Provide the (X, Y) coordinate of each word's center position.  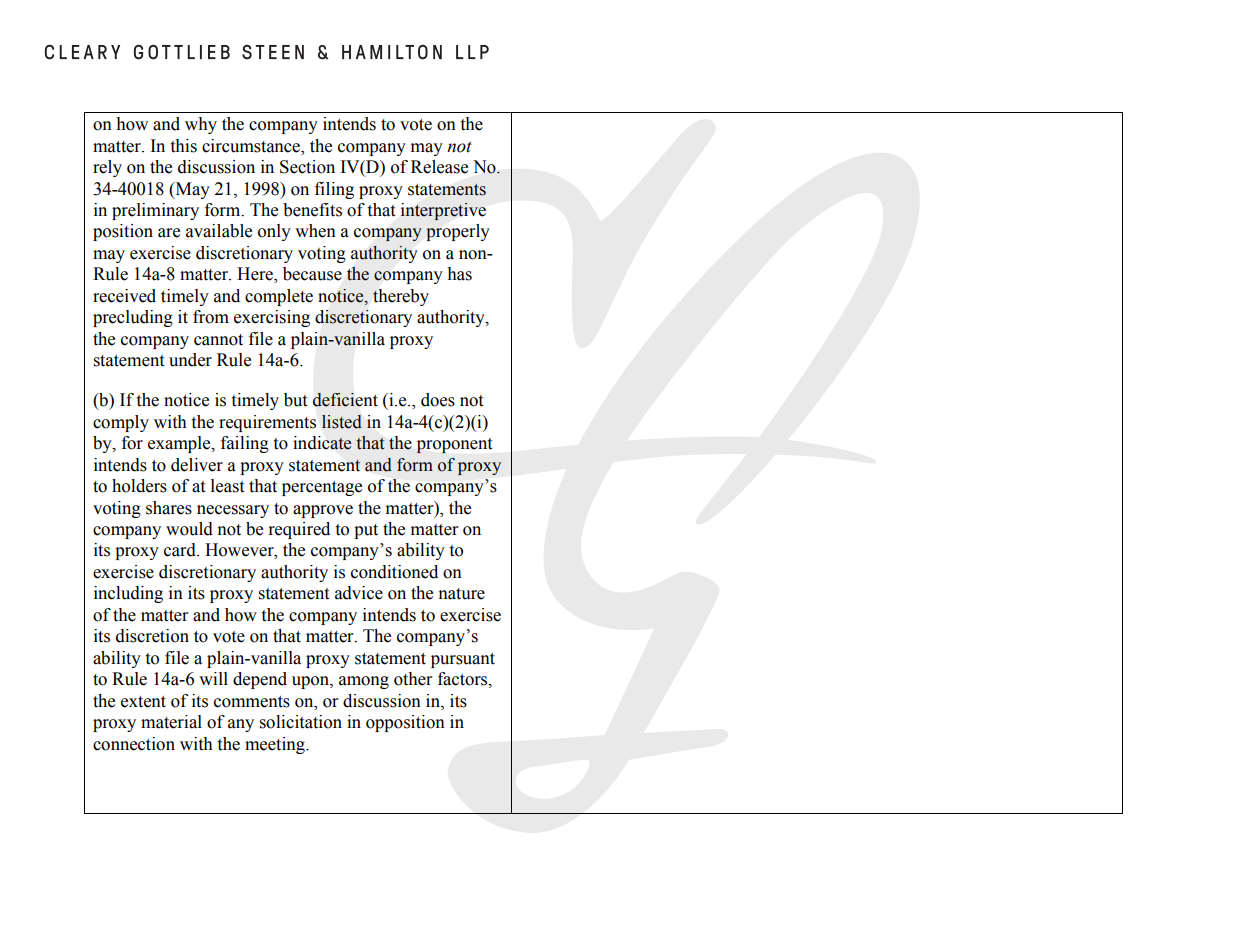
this (184, 146)
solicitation (301, 722)
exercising (272, 318)
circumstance (252, 146)
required (299, 530)
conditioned (394, 572)
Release (439, 167)
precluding (133, 318)
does (438, 400)
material (171, 722)
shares (169, 508)
